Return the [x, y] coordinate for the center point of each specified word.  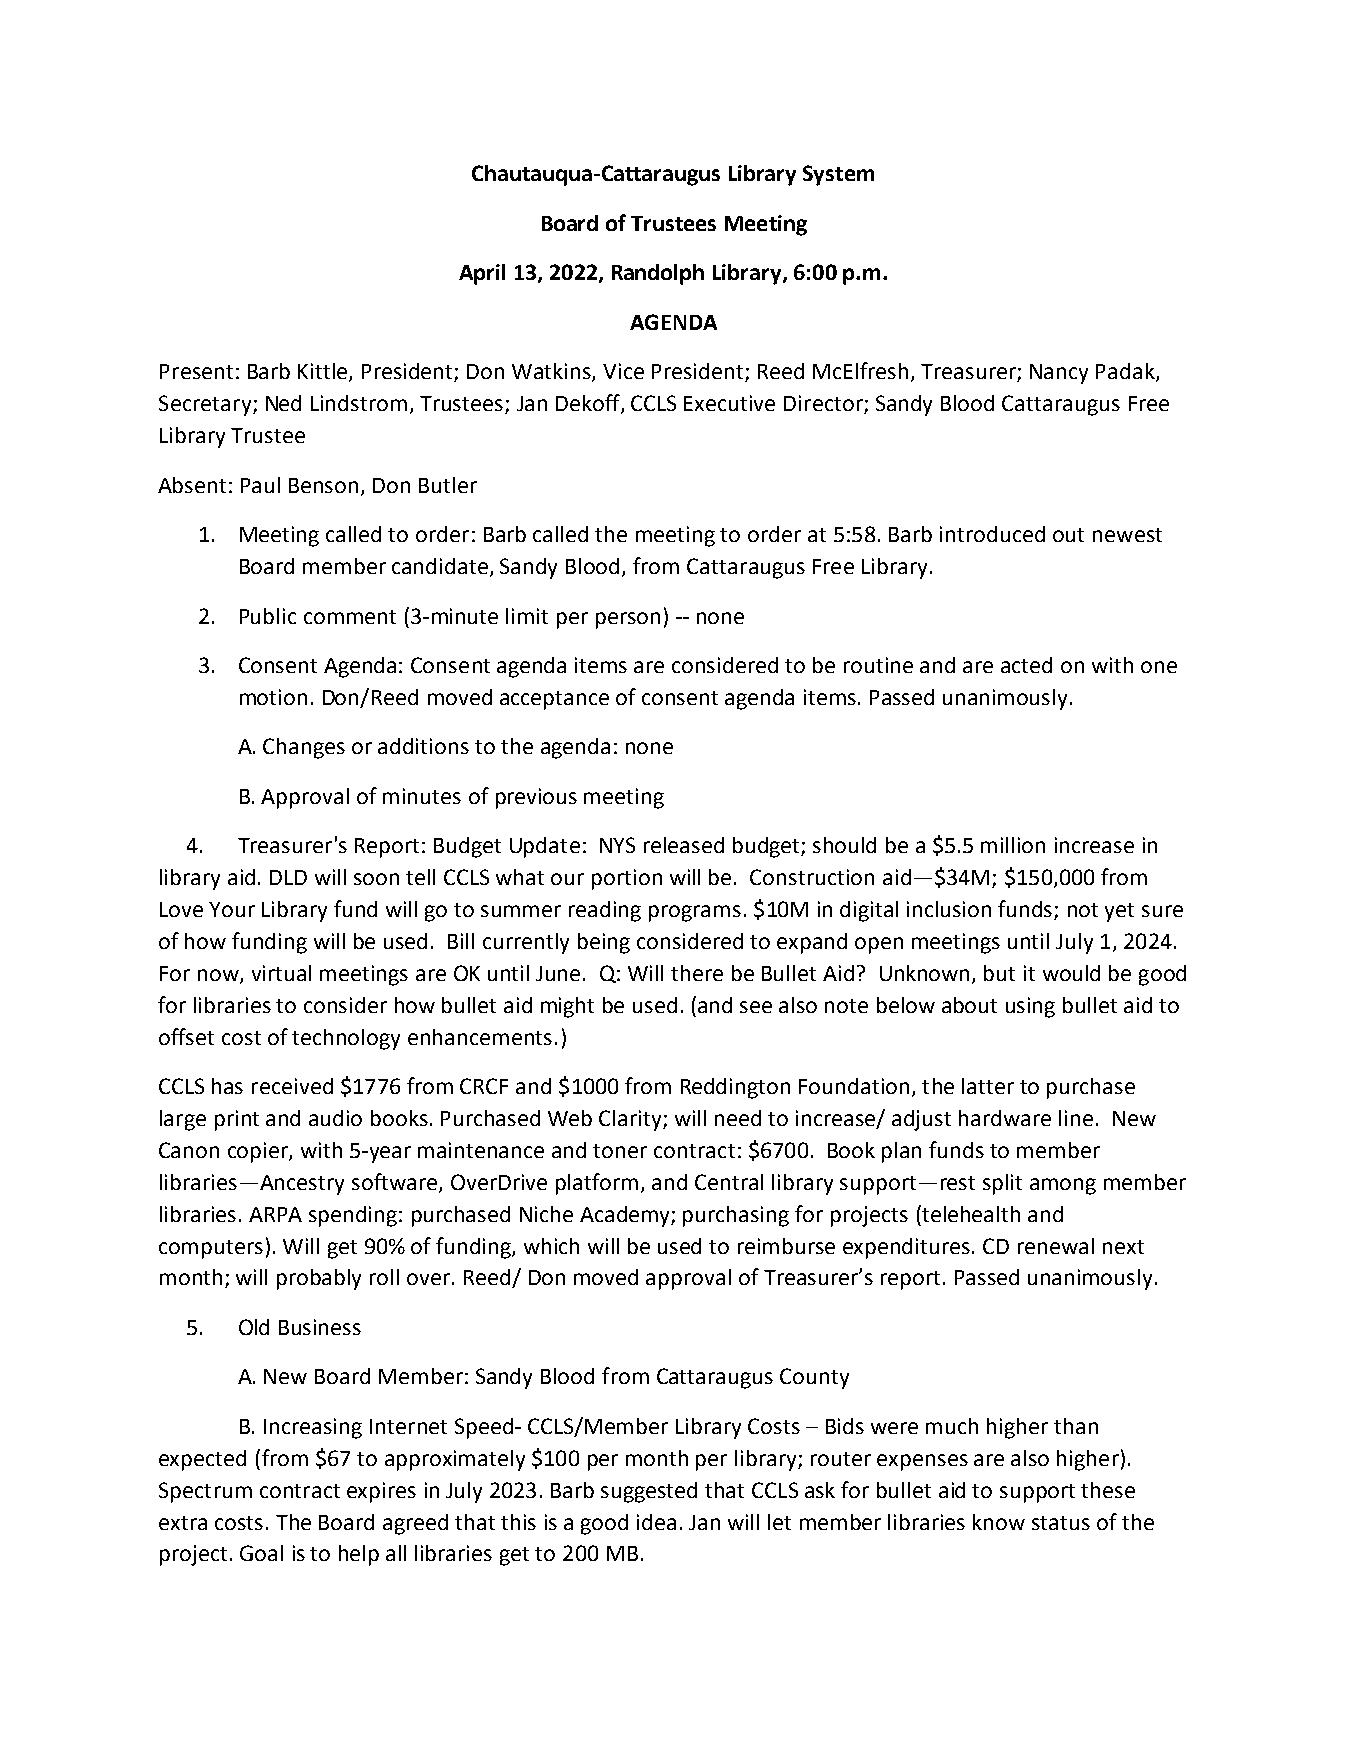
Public [268, 616]
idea [656, 1522]
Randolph [658, 274]
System [838, 175]
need [738, 1118]
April [482, 274]
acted [1026, 665]
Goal [261, 1553]
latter [988, 1086]
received [292, 1086]
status [1061, 1523]
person [628, 620]
